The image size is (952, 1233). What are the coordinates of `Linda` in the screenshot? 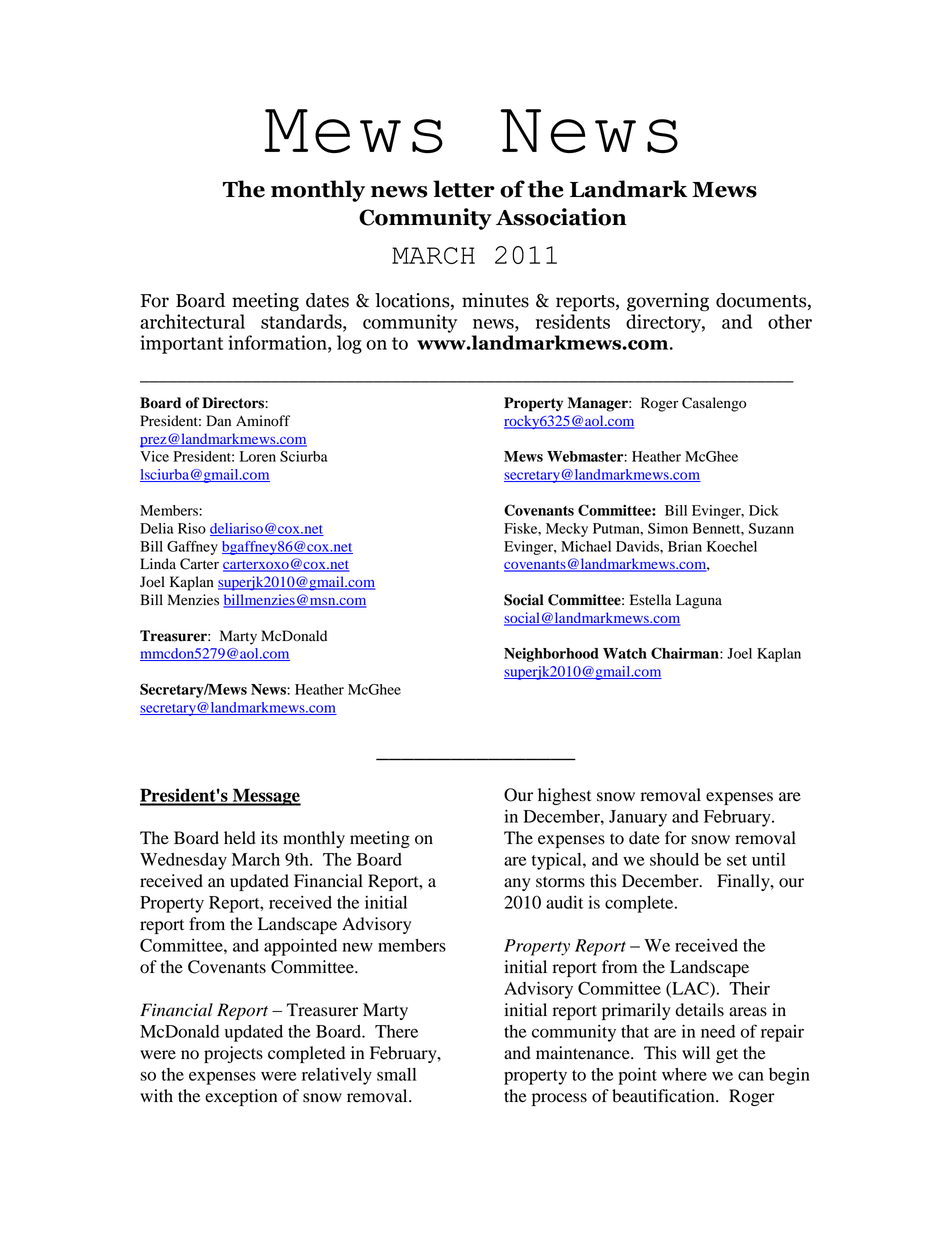 It's located at (158, 564).
